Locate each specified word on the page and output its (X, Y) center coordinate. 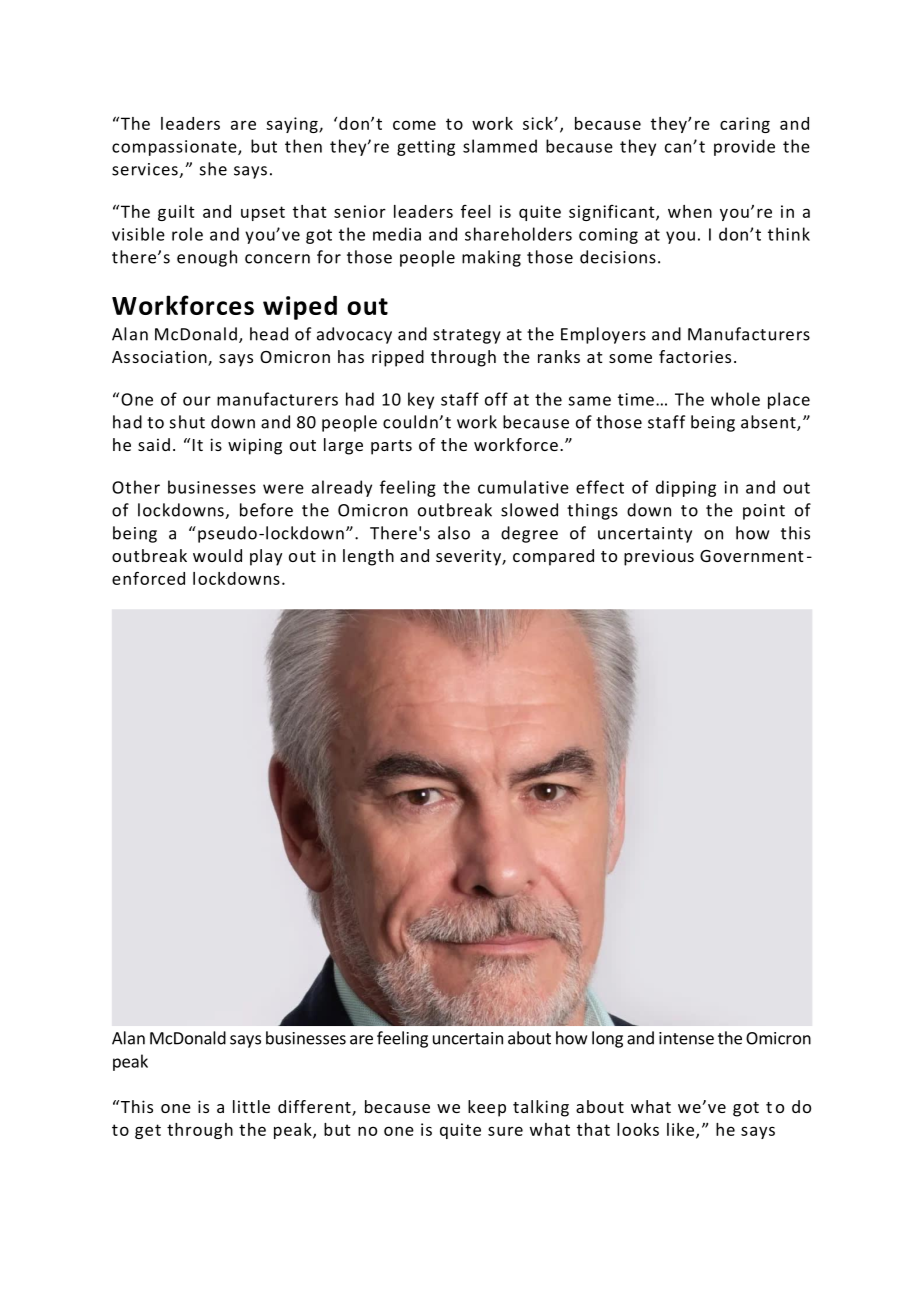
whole (735, 399)
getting (426, 148)
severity (469, 557)
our (197, 401)
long (607, 1039)
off (496, 399)
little (251, 1106)
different (315, 1108)
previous (659, 557)
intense (686, 1038)
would (217, 555)
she (213, 169)
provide (744, 147)
